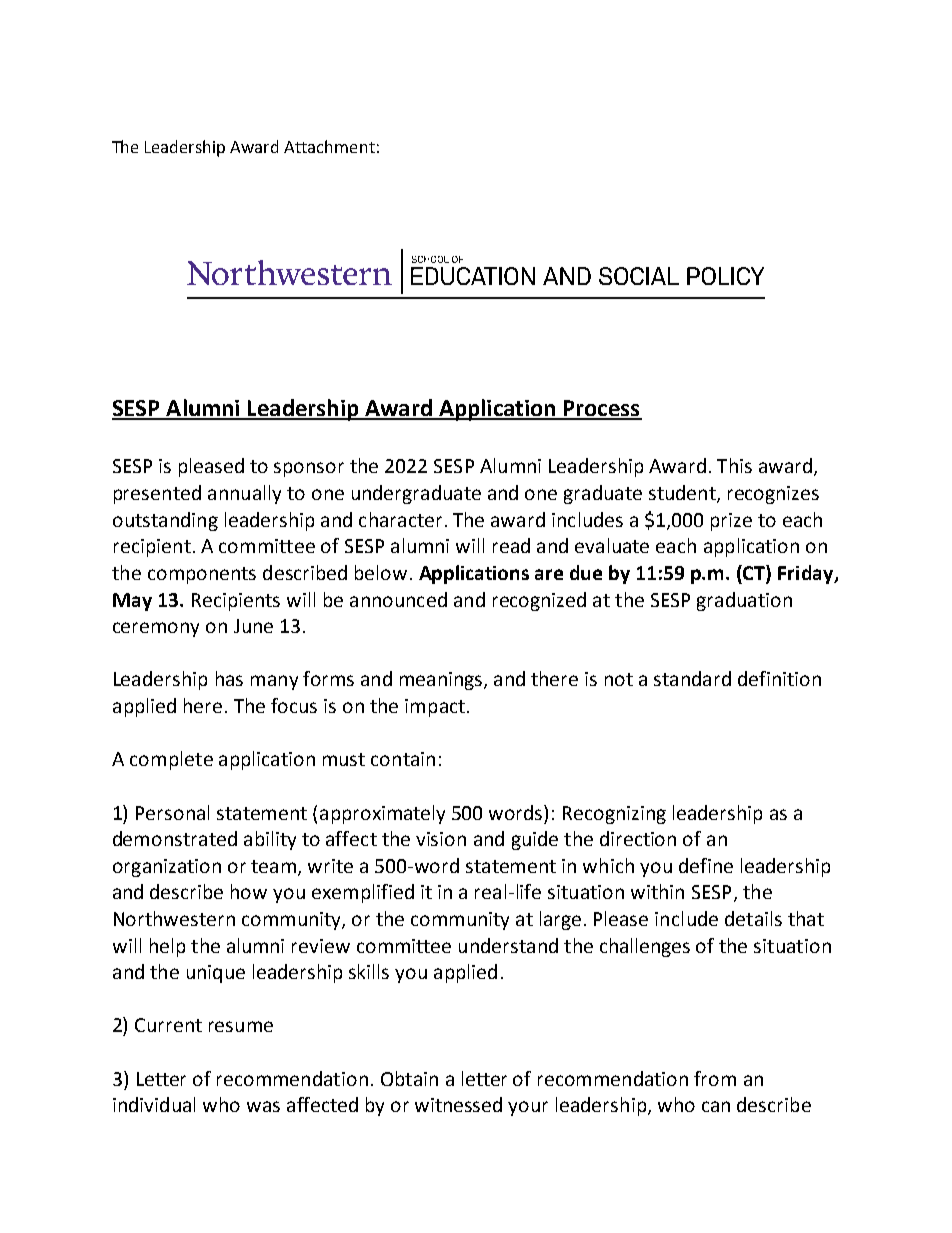 This screenshot has height=1233, width=952. I want to click on from, so click(715, 1078).
